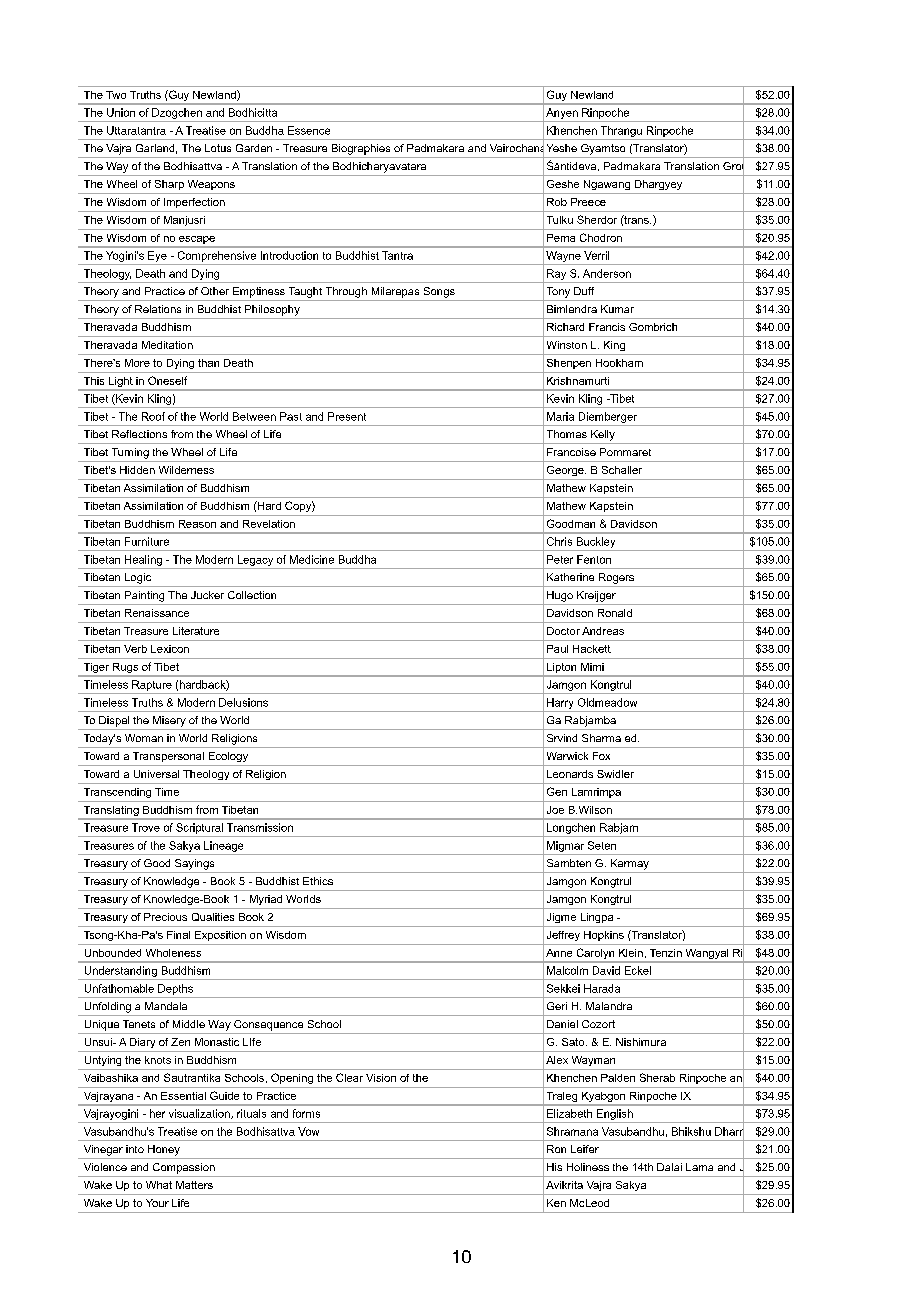 This screenshot has height=1308, width=924. What do you see at coordinates (312, 559) in the screenshot?
I see `Medicine` at bounding box center [312, 559].
